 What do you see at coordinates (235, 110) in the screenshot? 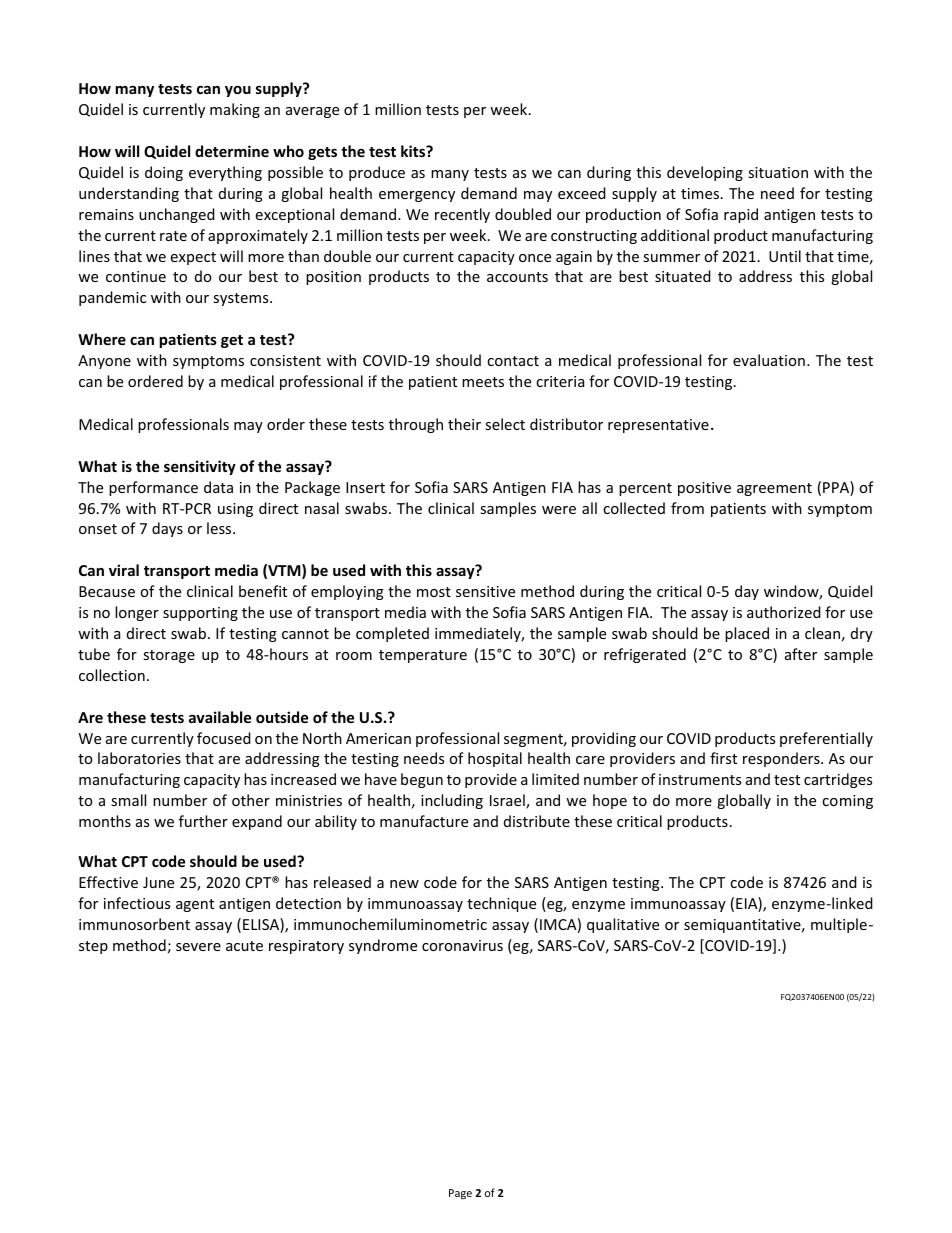
I see `making` at bounding box center [235, 110].
